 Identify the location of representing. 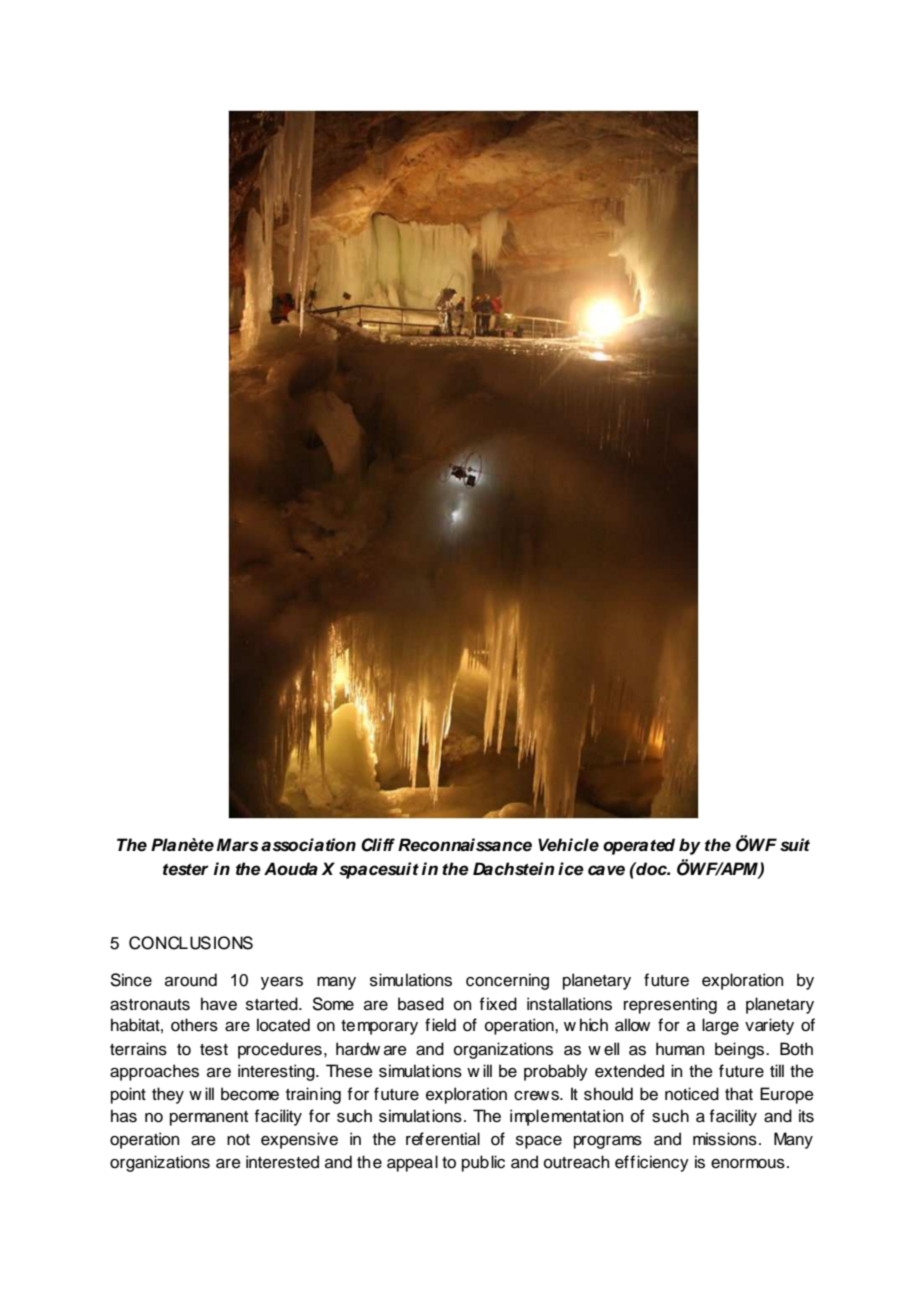
(670, 1005).
